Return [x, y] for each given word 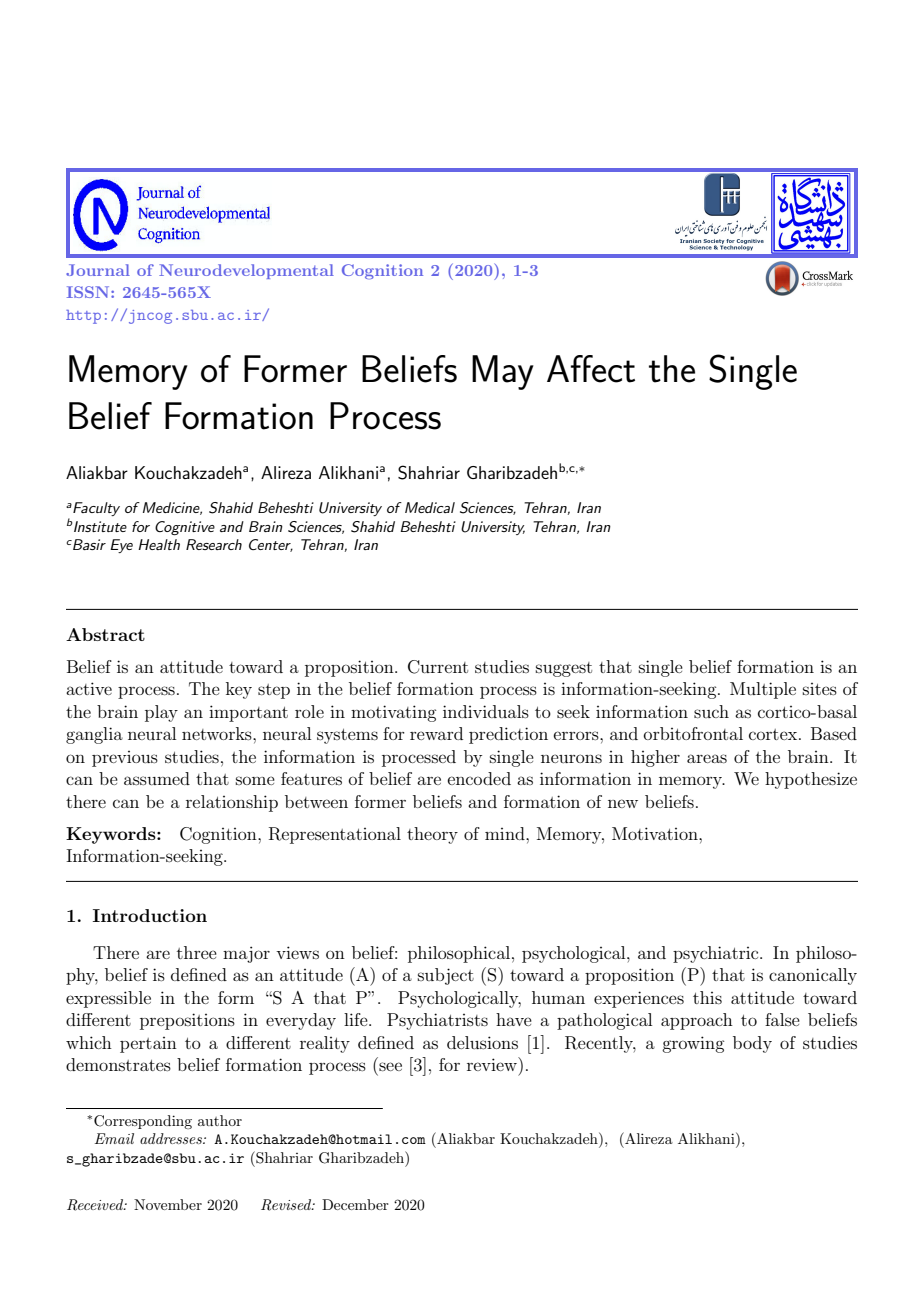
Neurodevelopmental [246, 271]
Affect [591, 369]
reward [436, 733]
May [503, 372]
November [168, 1204]
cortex [774, 734]
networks [218, 733]
